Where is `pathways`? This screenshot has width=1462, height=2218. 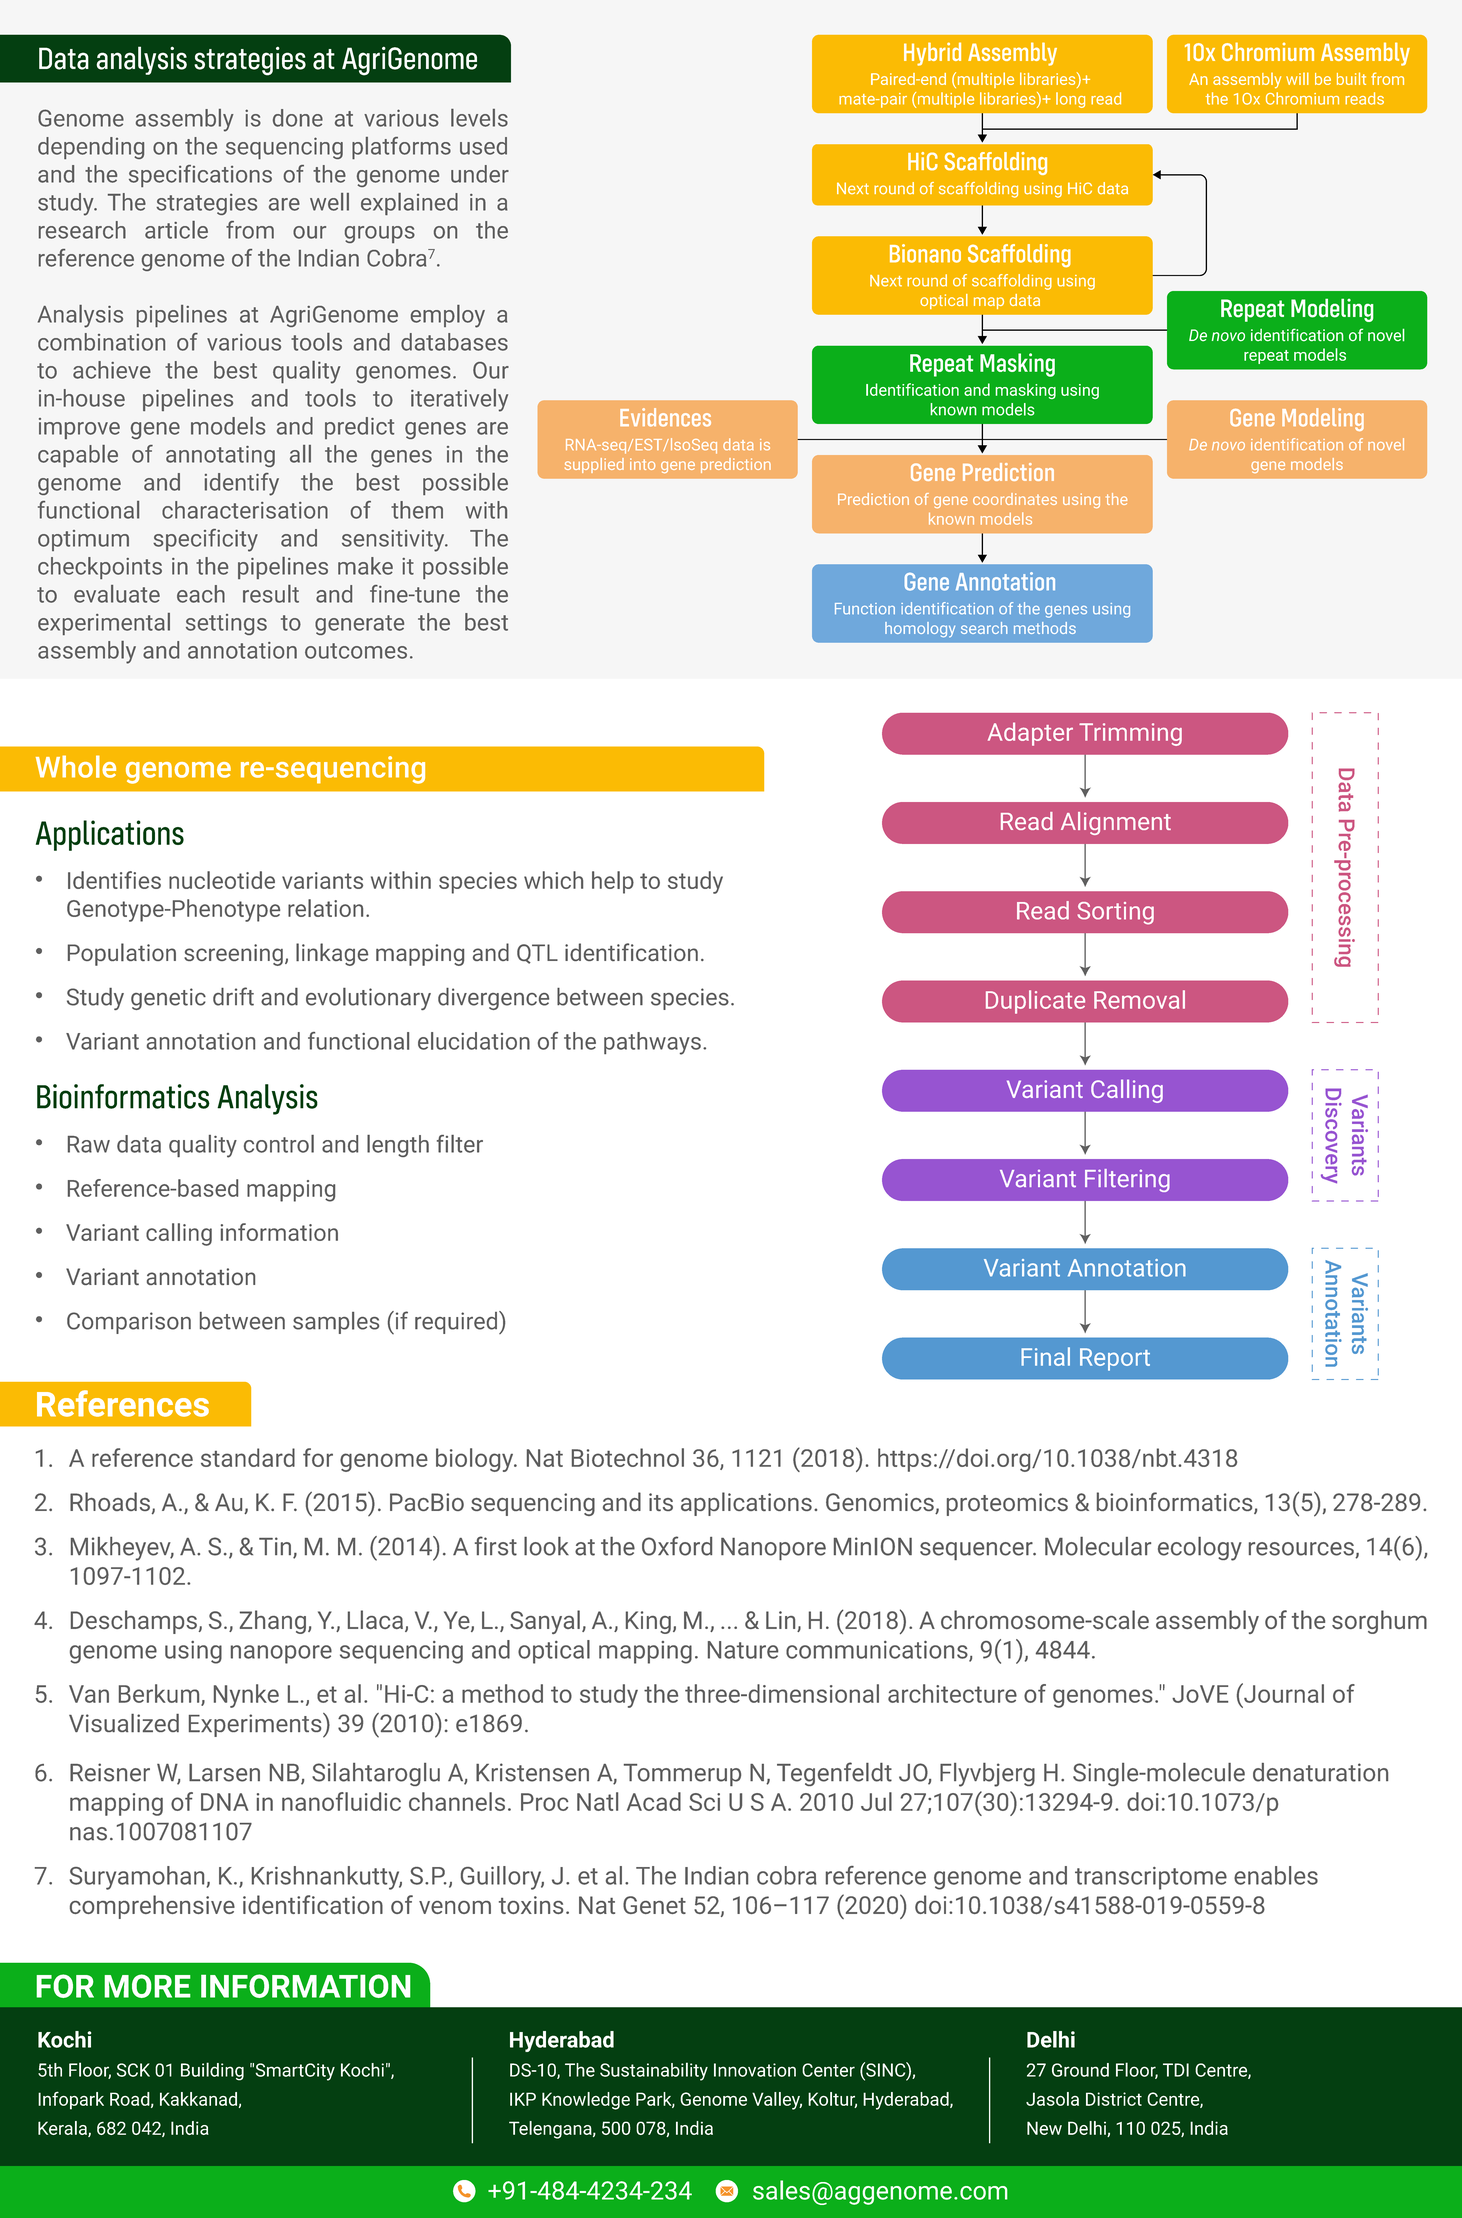 pathways is located at coordinates (652, 1043).
